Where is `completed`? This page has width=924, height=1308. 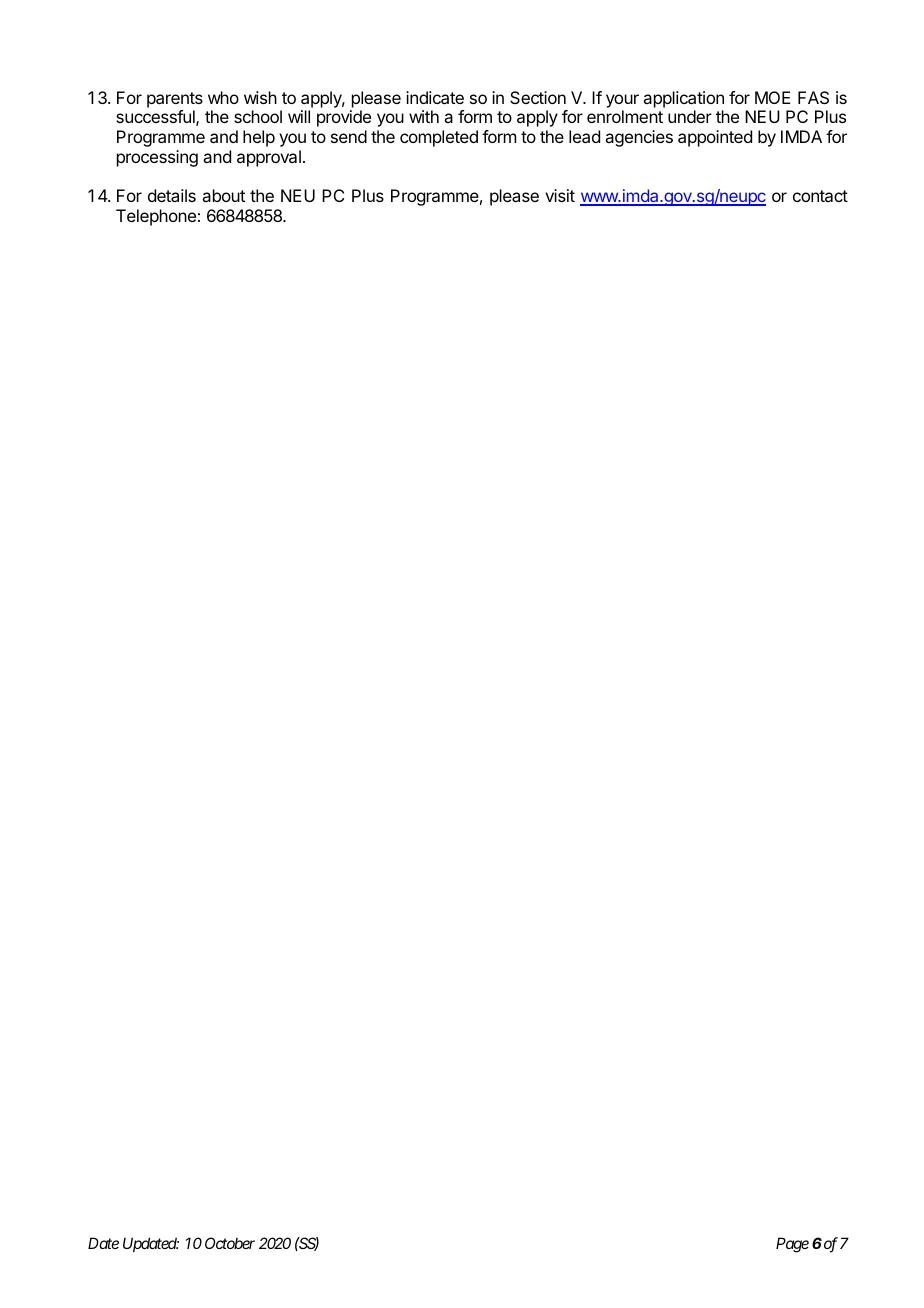 completed is located at coordinates (439, 138).
